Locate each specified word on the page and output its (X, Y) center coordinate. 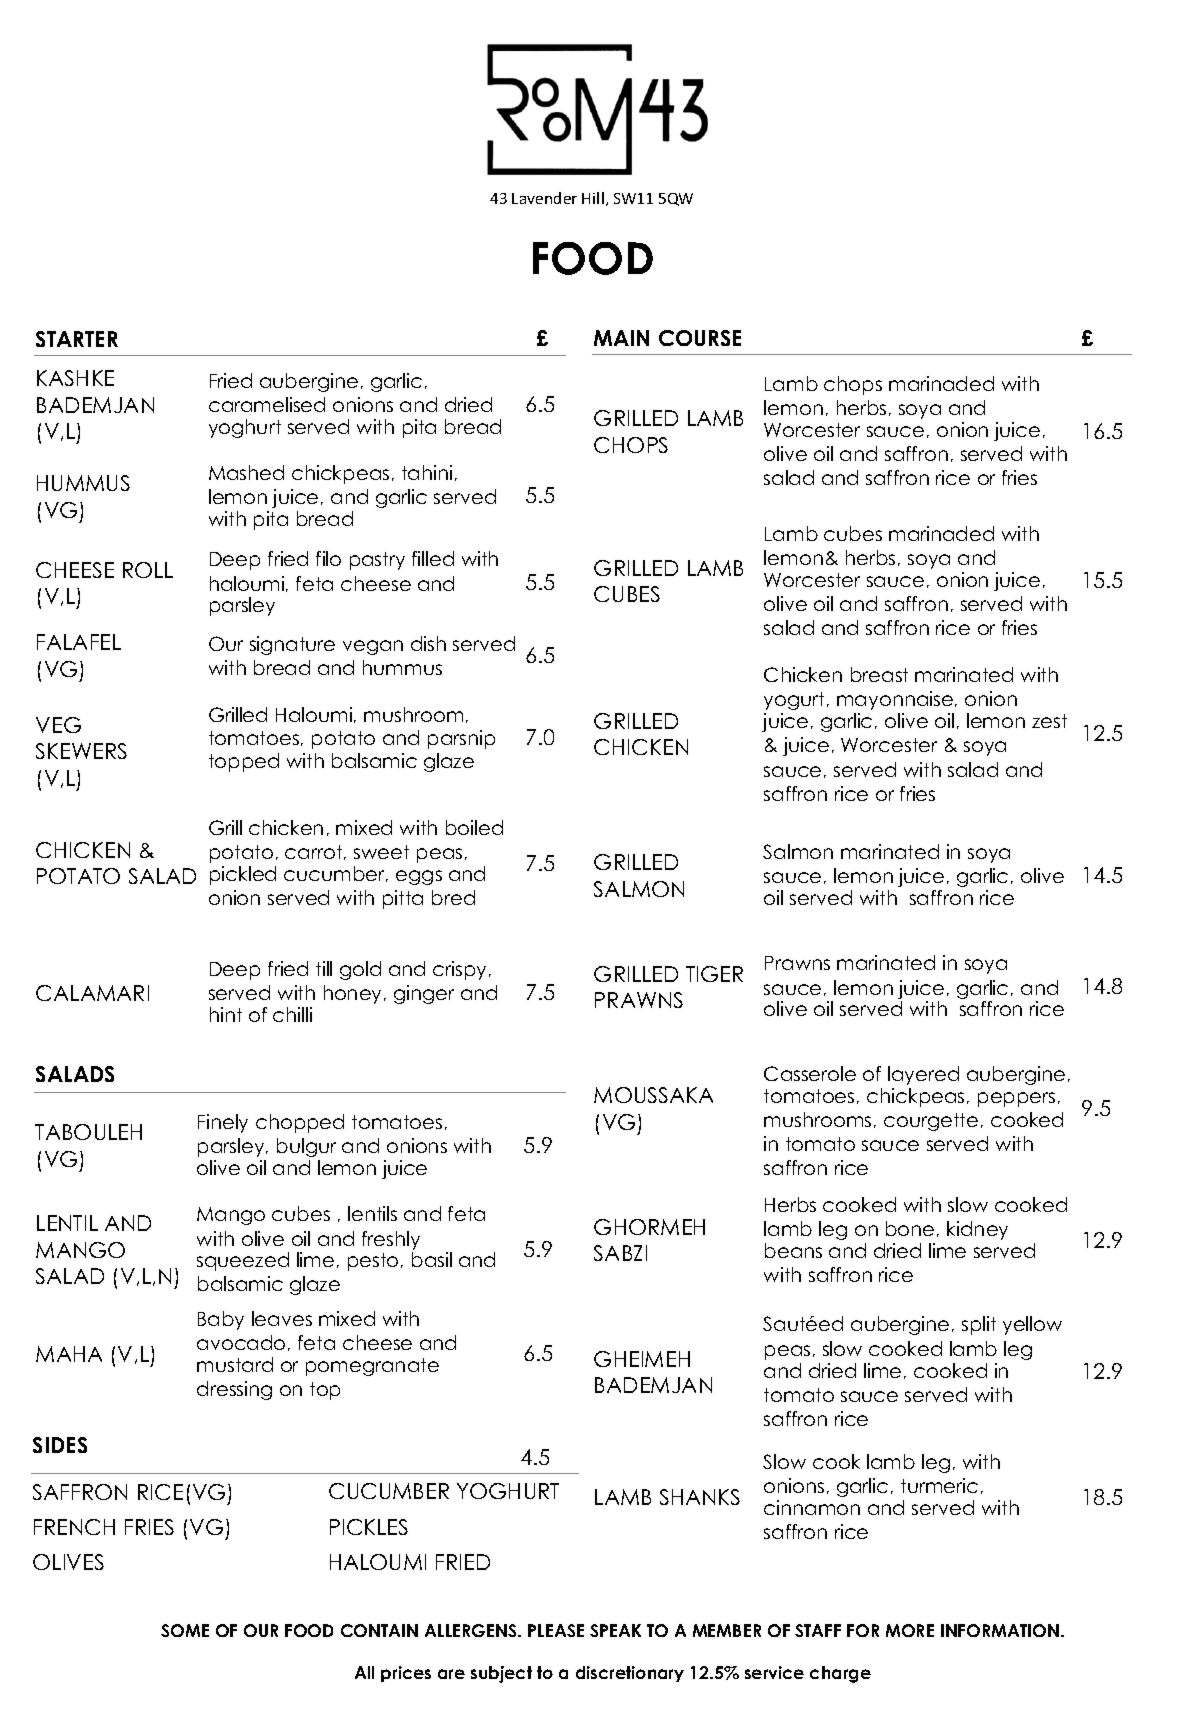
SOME (185, 1630)
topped (244, 762)
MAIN (621, 338)
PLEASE (556, 1630)
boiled (474, 827)
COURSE (700, 338)
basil (432, 1259)
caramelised (267, 404)
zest (1049, 721)
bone (910, 1228)
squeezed (243, 1261)
